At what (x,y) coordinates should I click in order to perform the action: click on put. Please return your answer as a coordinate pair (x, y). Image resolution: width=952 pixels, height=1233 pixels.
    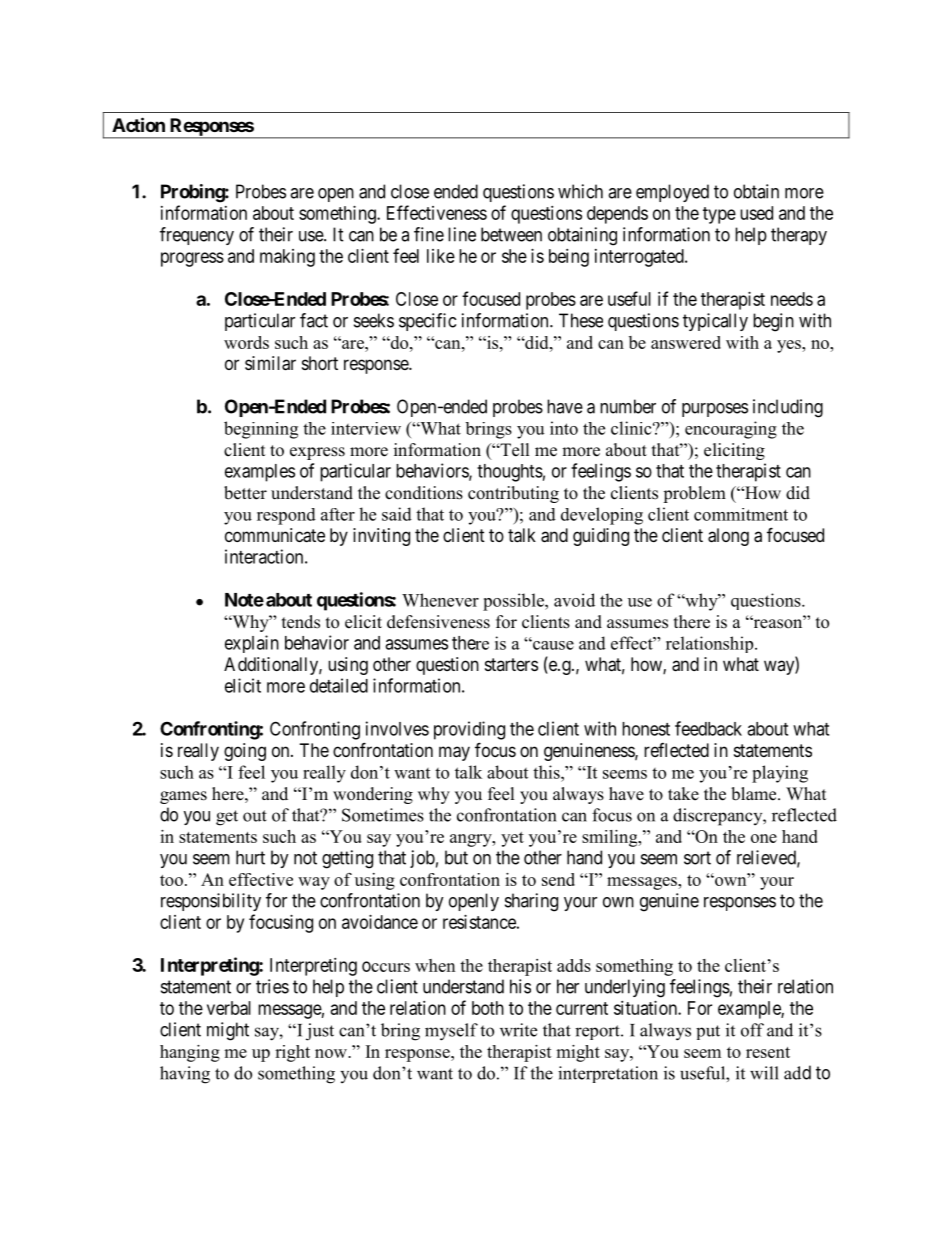
    Looking at the image, I should click on (708, 1032).
